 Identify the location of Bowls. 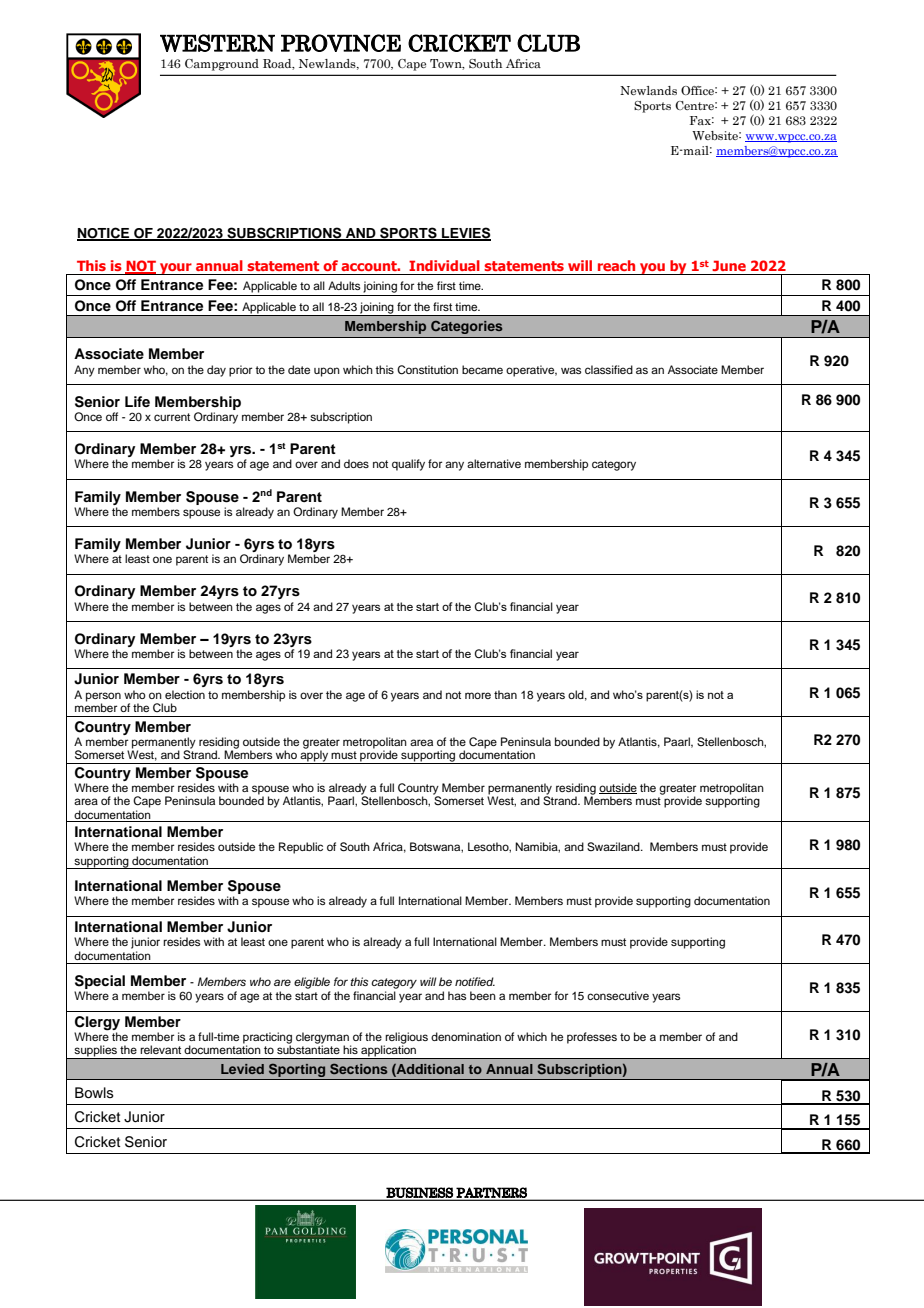
(94, 1093).
